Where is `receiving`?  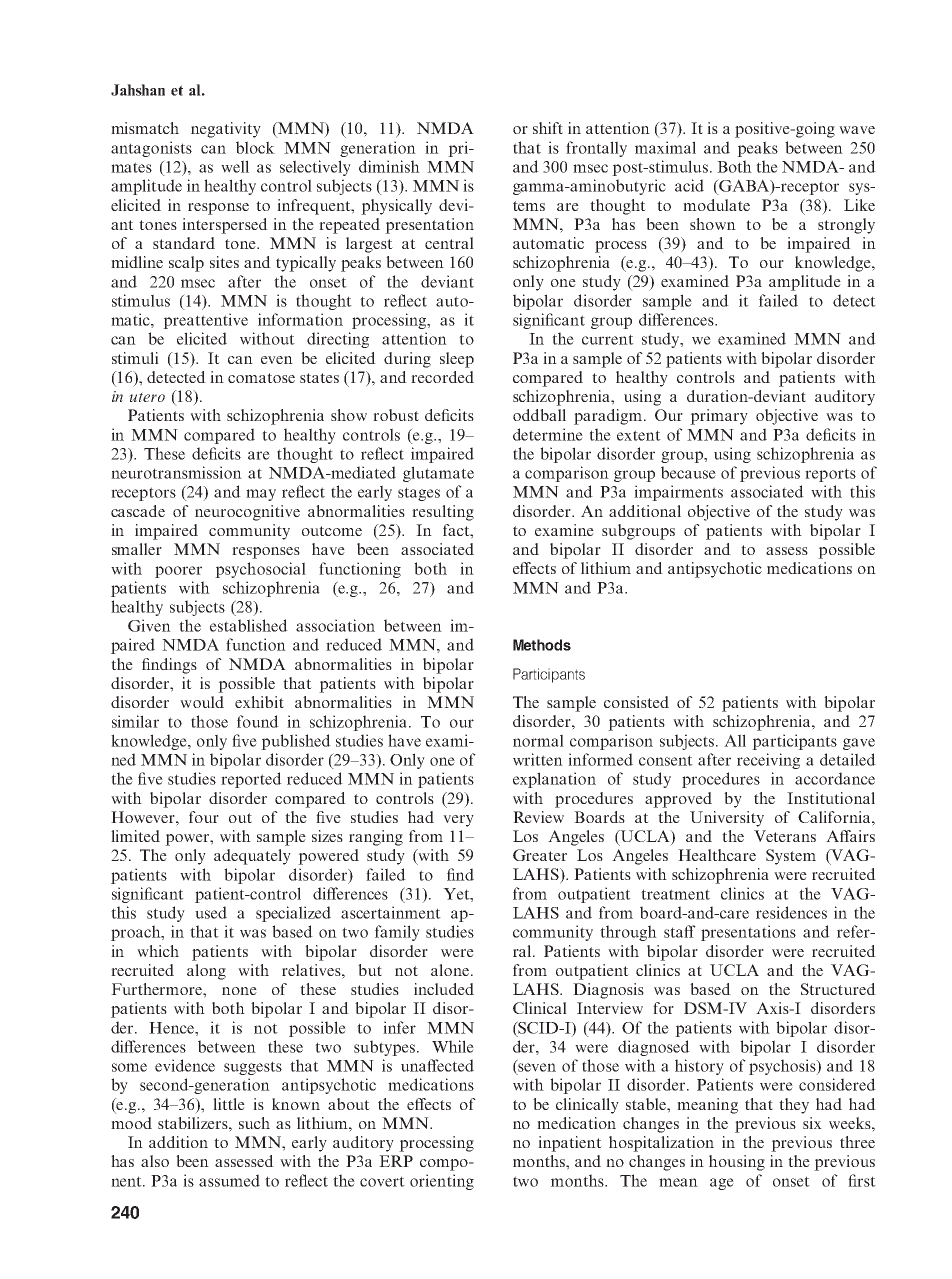 receiving is located at coordinates (768, 761).
